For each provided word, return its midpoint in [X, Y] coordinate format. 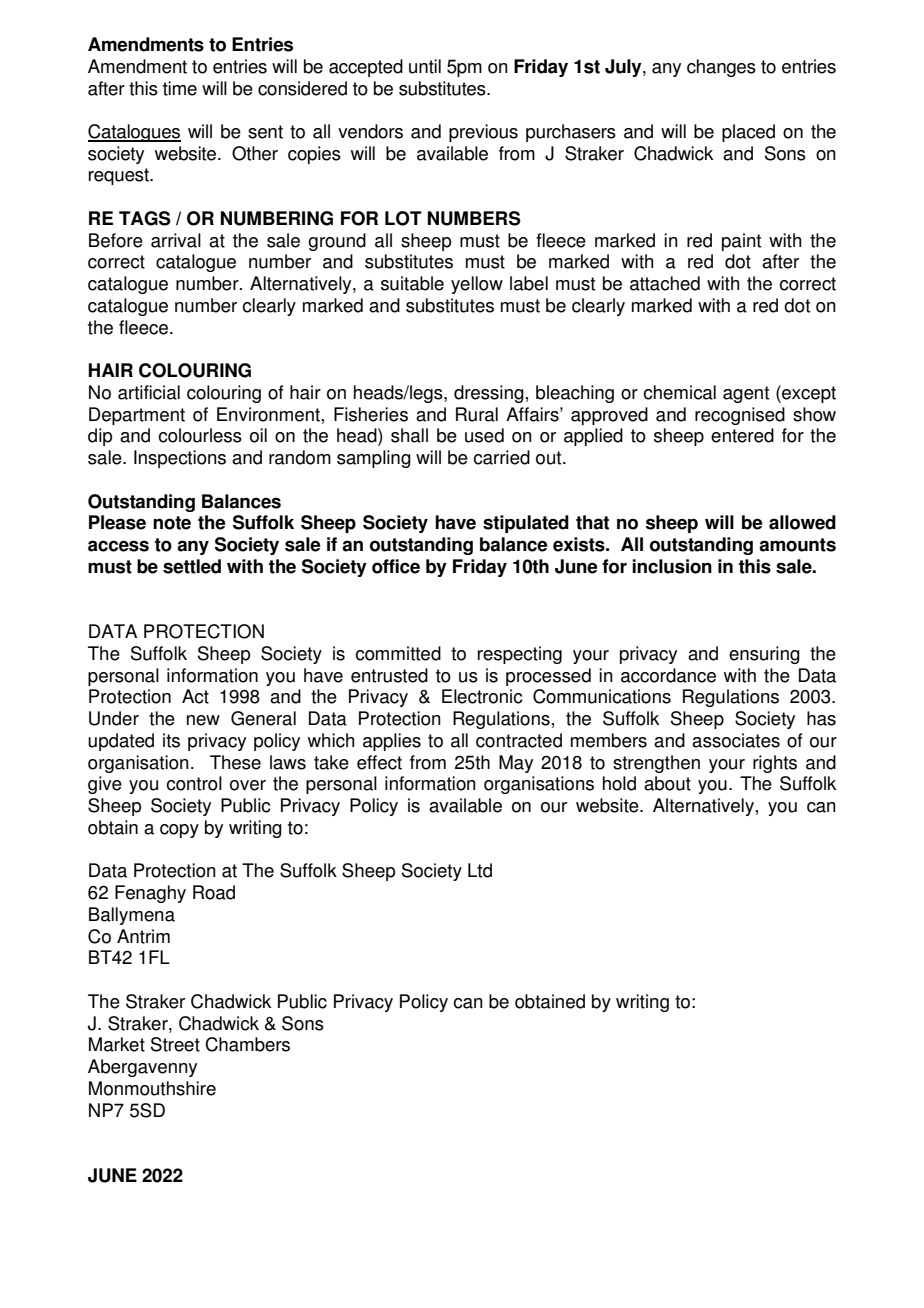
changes [721, 68]
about [667, 783]
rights [775, 764]
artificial [149, 392]
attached [665, 283]
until [425, 66]
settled [192, 566]
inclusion [672, 566]
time [180, 88]
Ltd [480, 870]
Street [175, 1044]
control [194, 783]
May [516, 764]
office [396, 566]
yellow [477, 285]
